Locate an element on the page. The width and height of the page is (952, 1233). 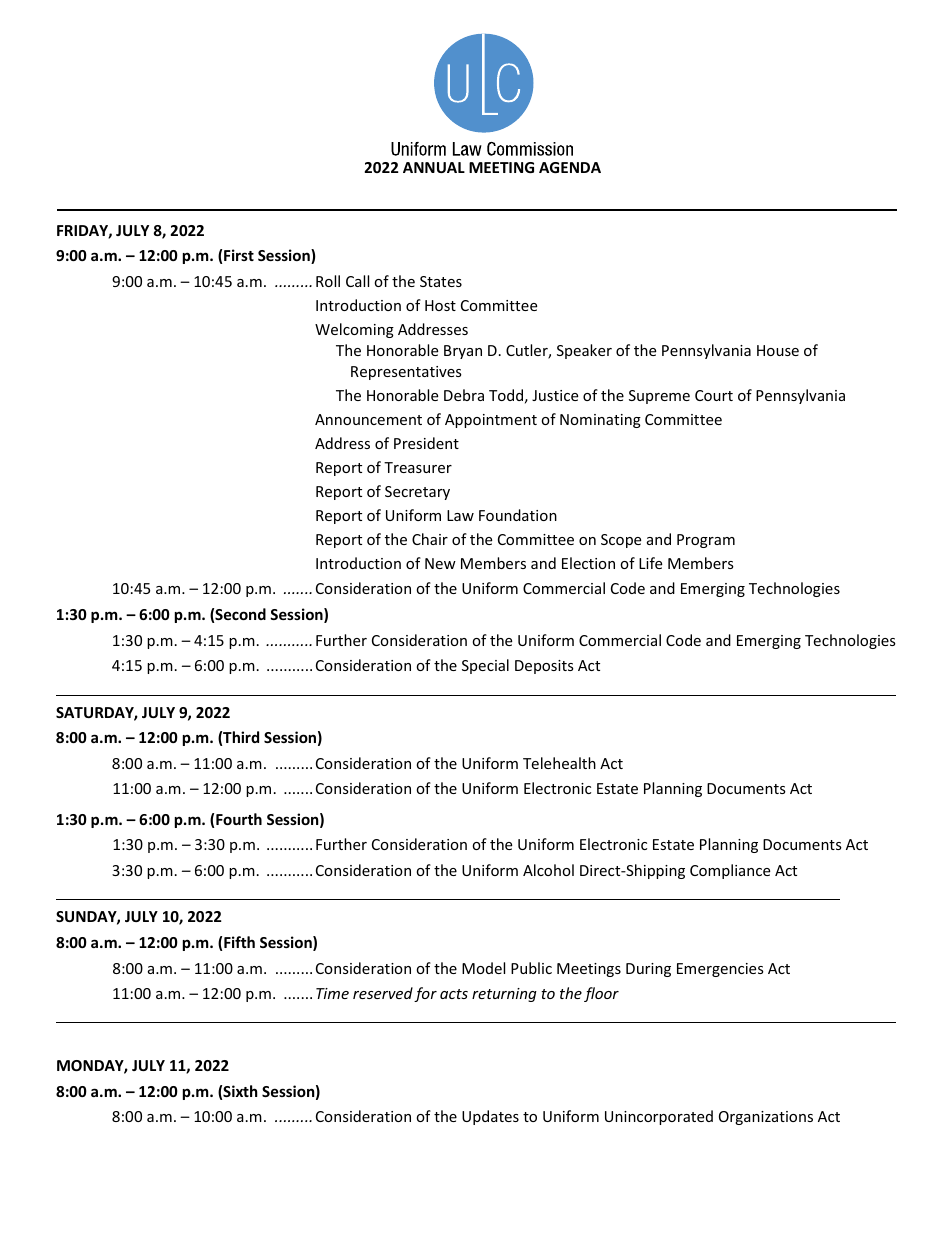
AGENDA is located at coordinates (570, 167).
